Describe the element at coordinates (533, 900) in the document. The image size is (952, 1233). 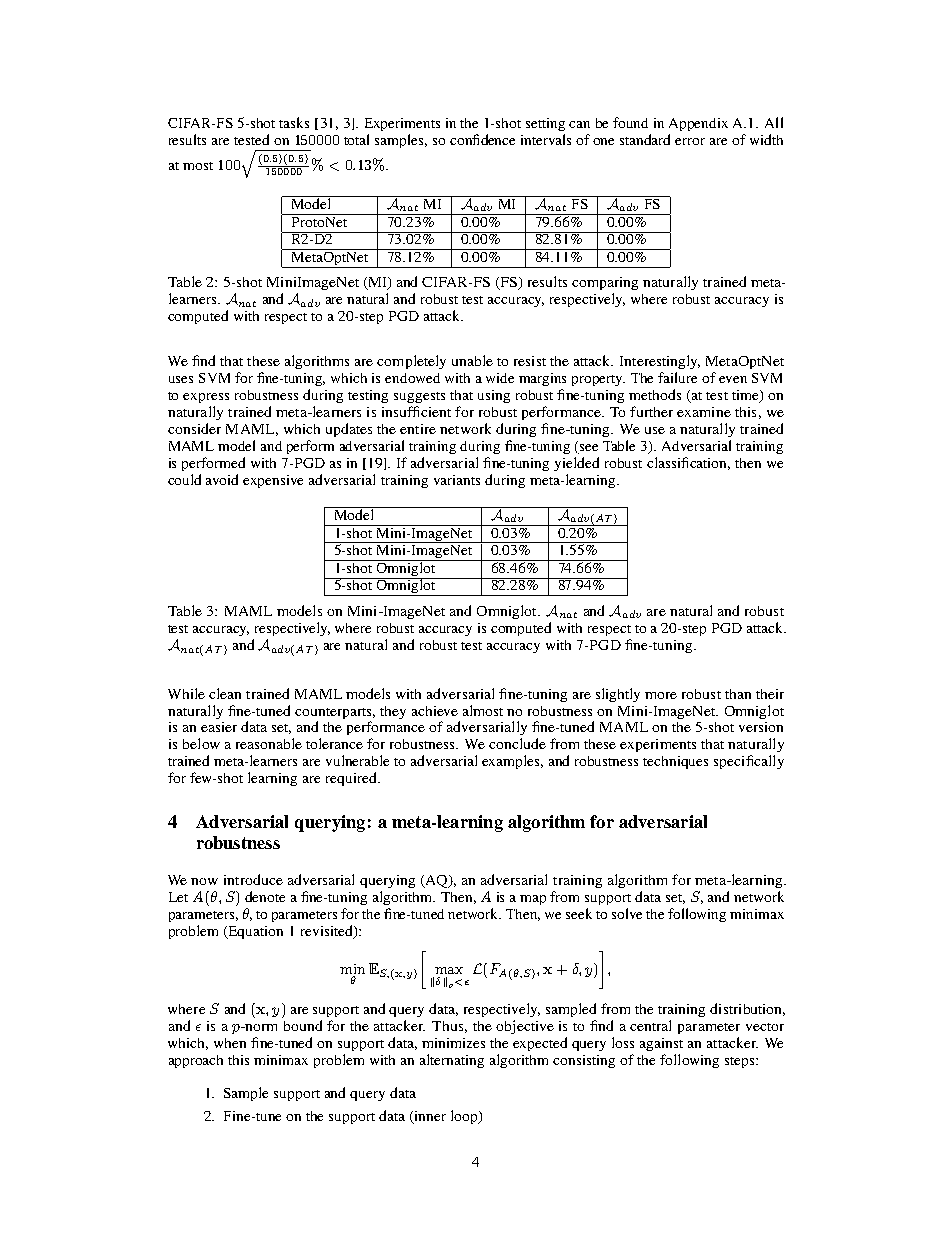
I see `map` at that location.
